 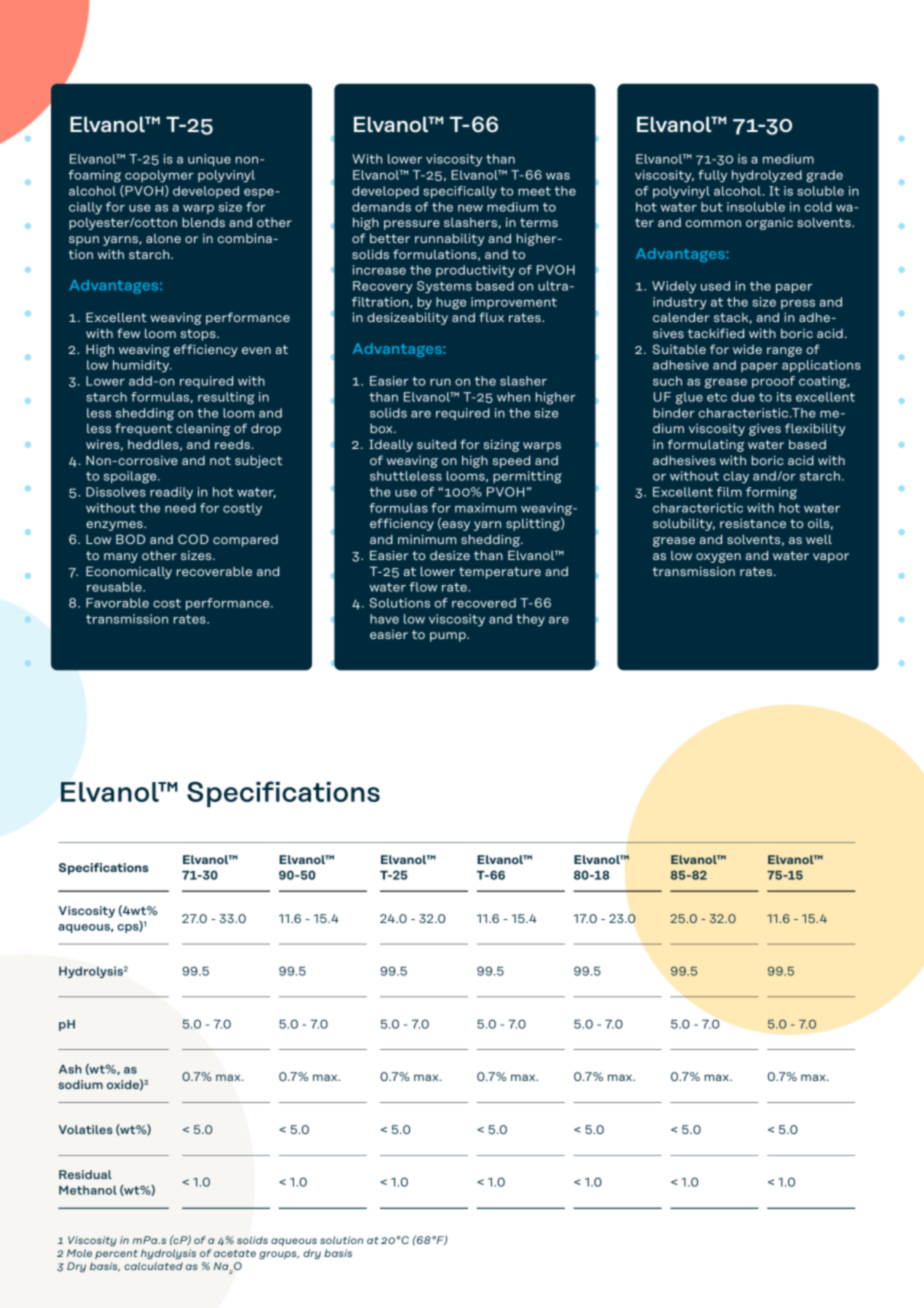 I want to click on specifically, so click(x=460, y=192).
